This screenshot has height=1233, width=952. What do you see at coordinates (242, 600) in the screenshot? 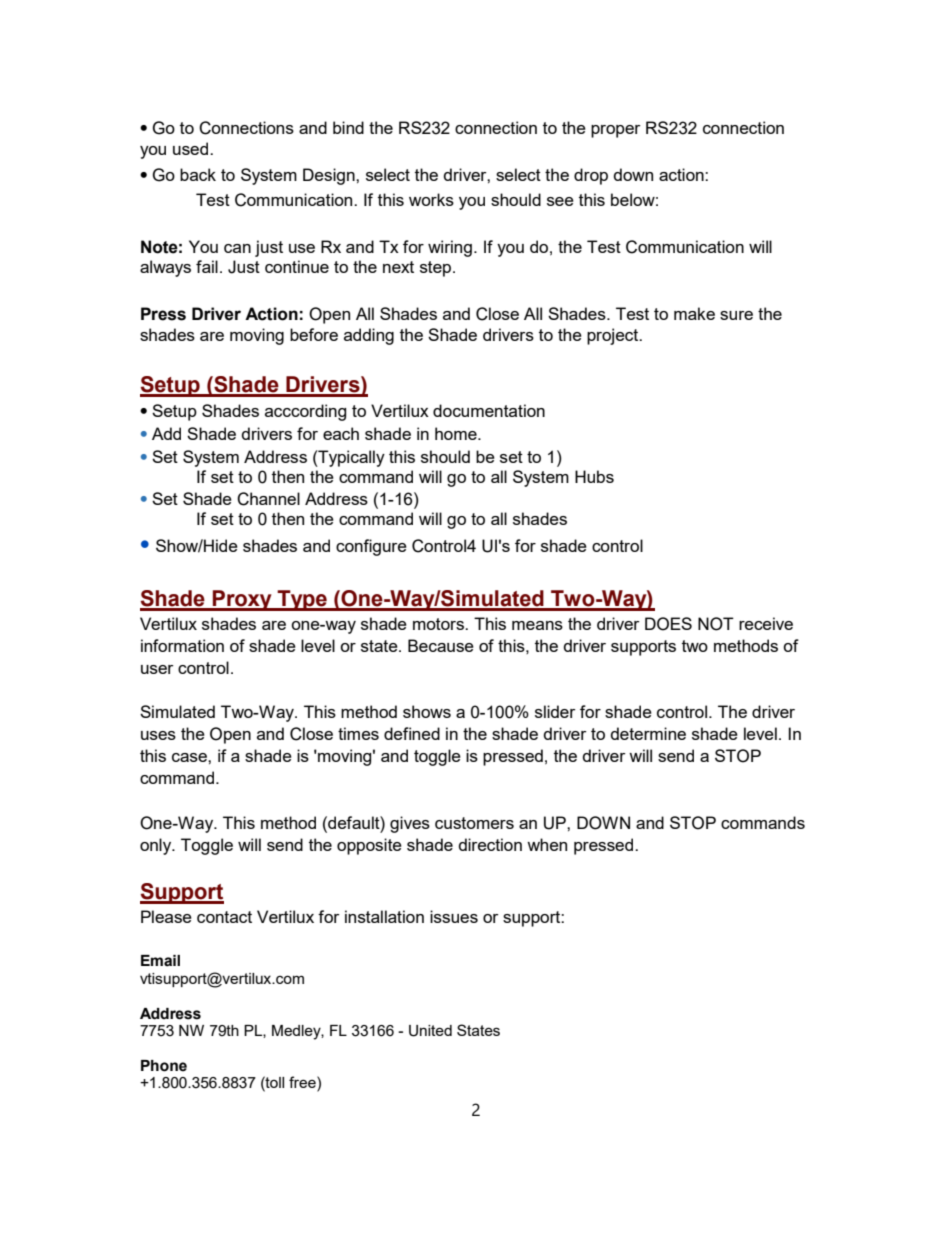
I see `Proxy` at bounding box center [242, 600].
